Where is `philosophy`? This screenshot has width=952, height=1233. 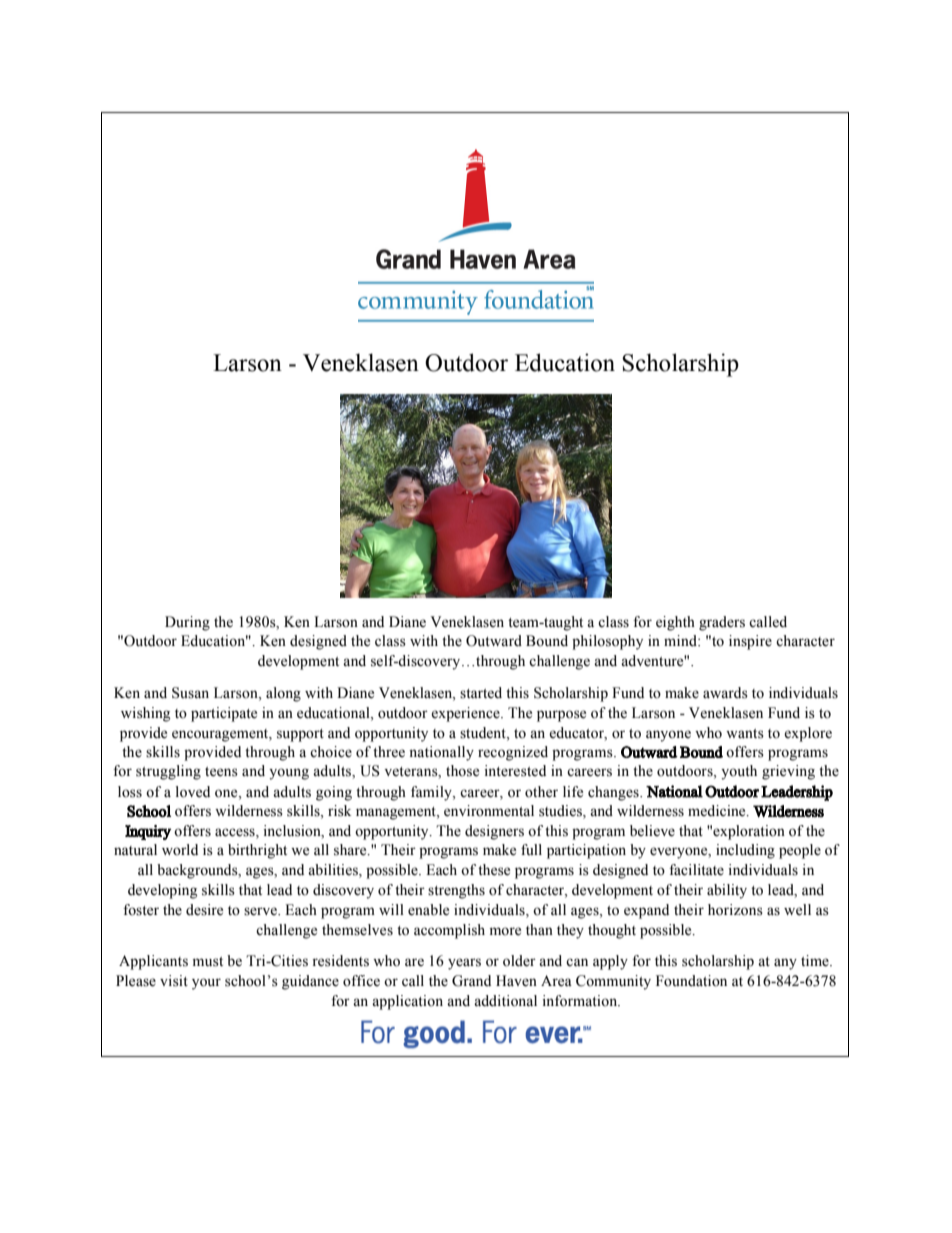 philosophy is located at coordinates (607, 642).
